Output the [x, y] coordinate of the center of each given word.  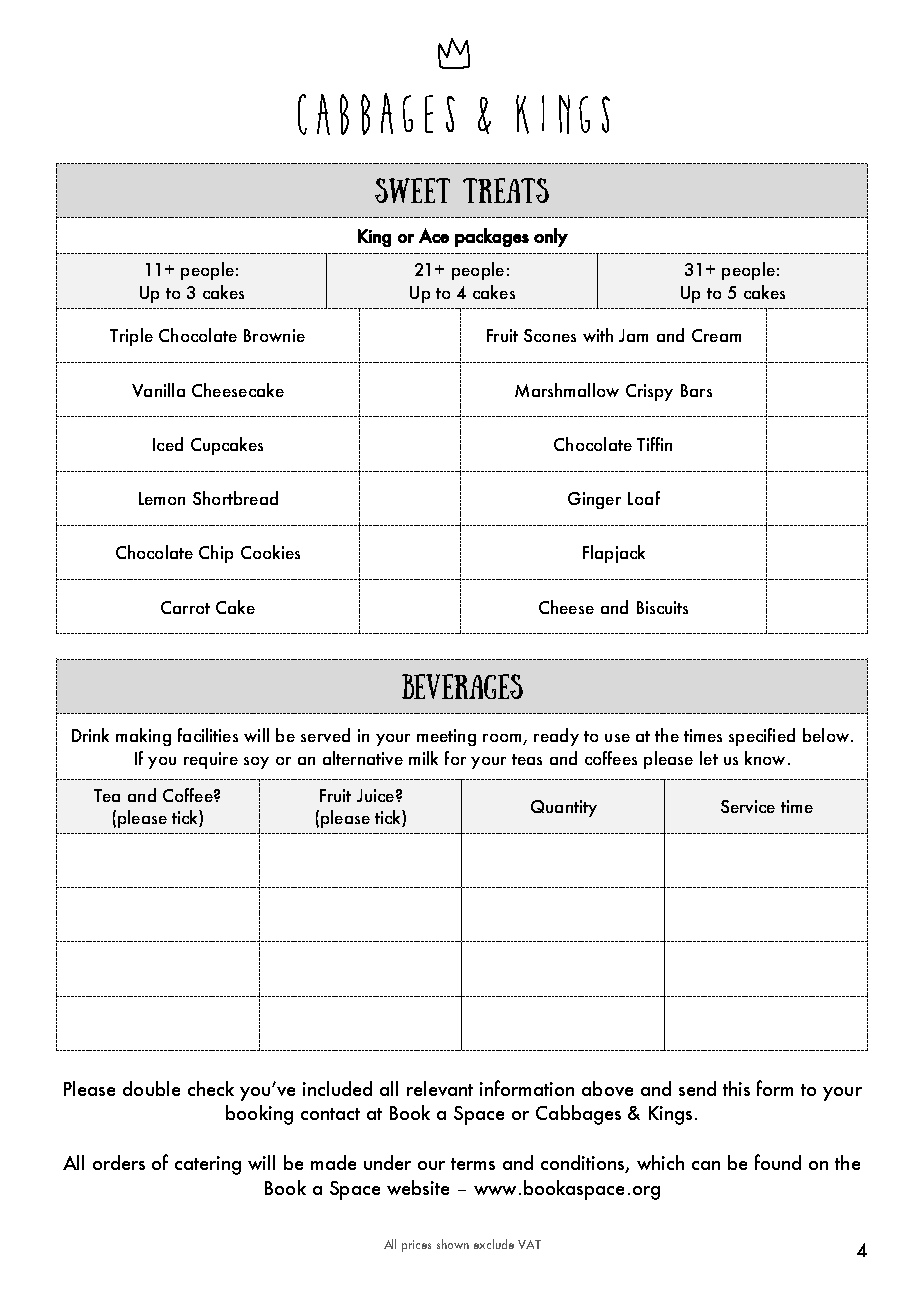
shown [453, 1244]
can [706, 1165]
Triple [131, 337]
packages [492, 237]
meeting [446, 737]
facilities [208, 735]
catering [208, 1165]
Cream [716, 335]
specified [762, 737]
